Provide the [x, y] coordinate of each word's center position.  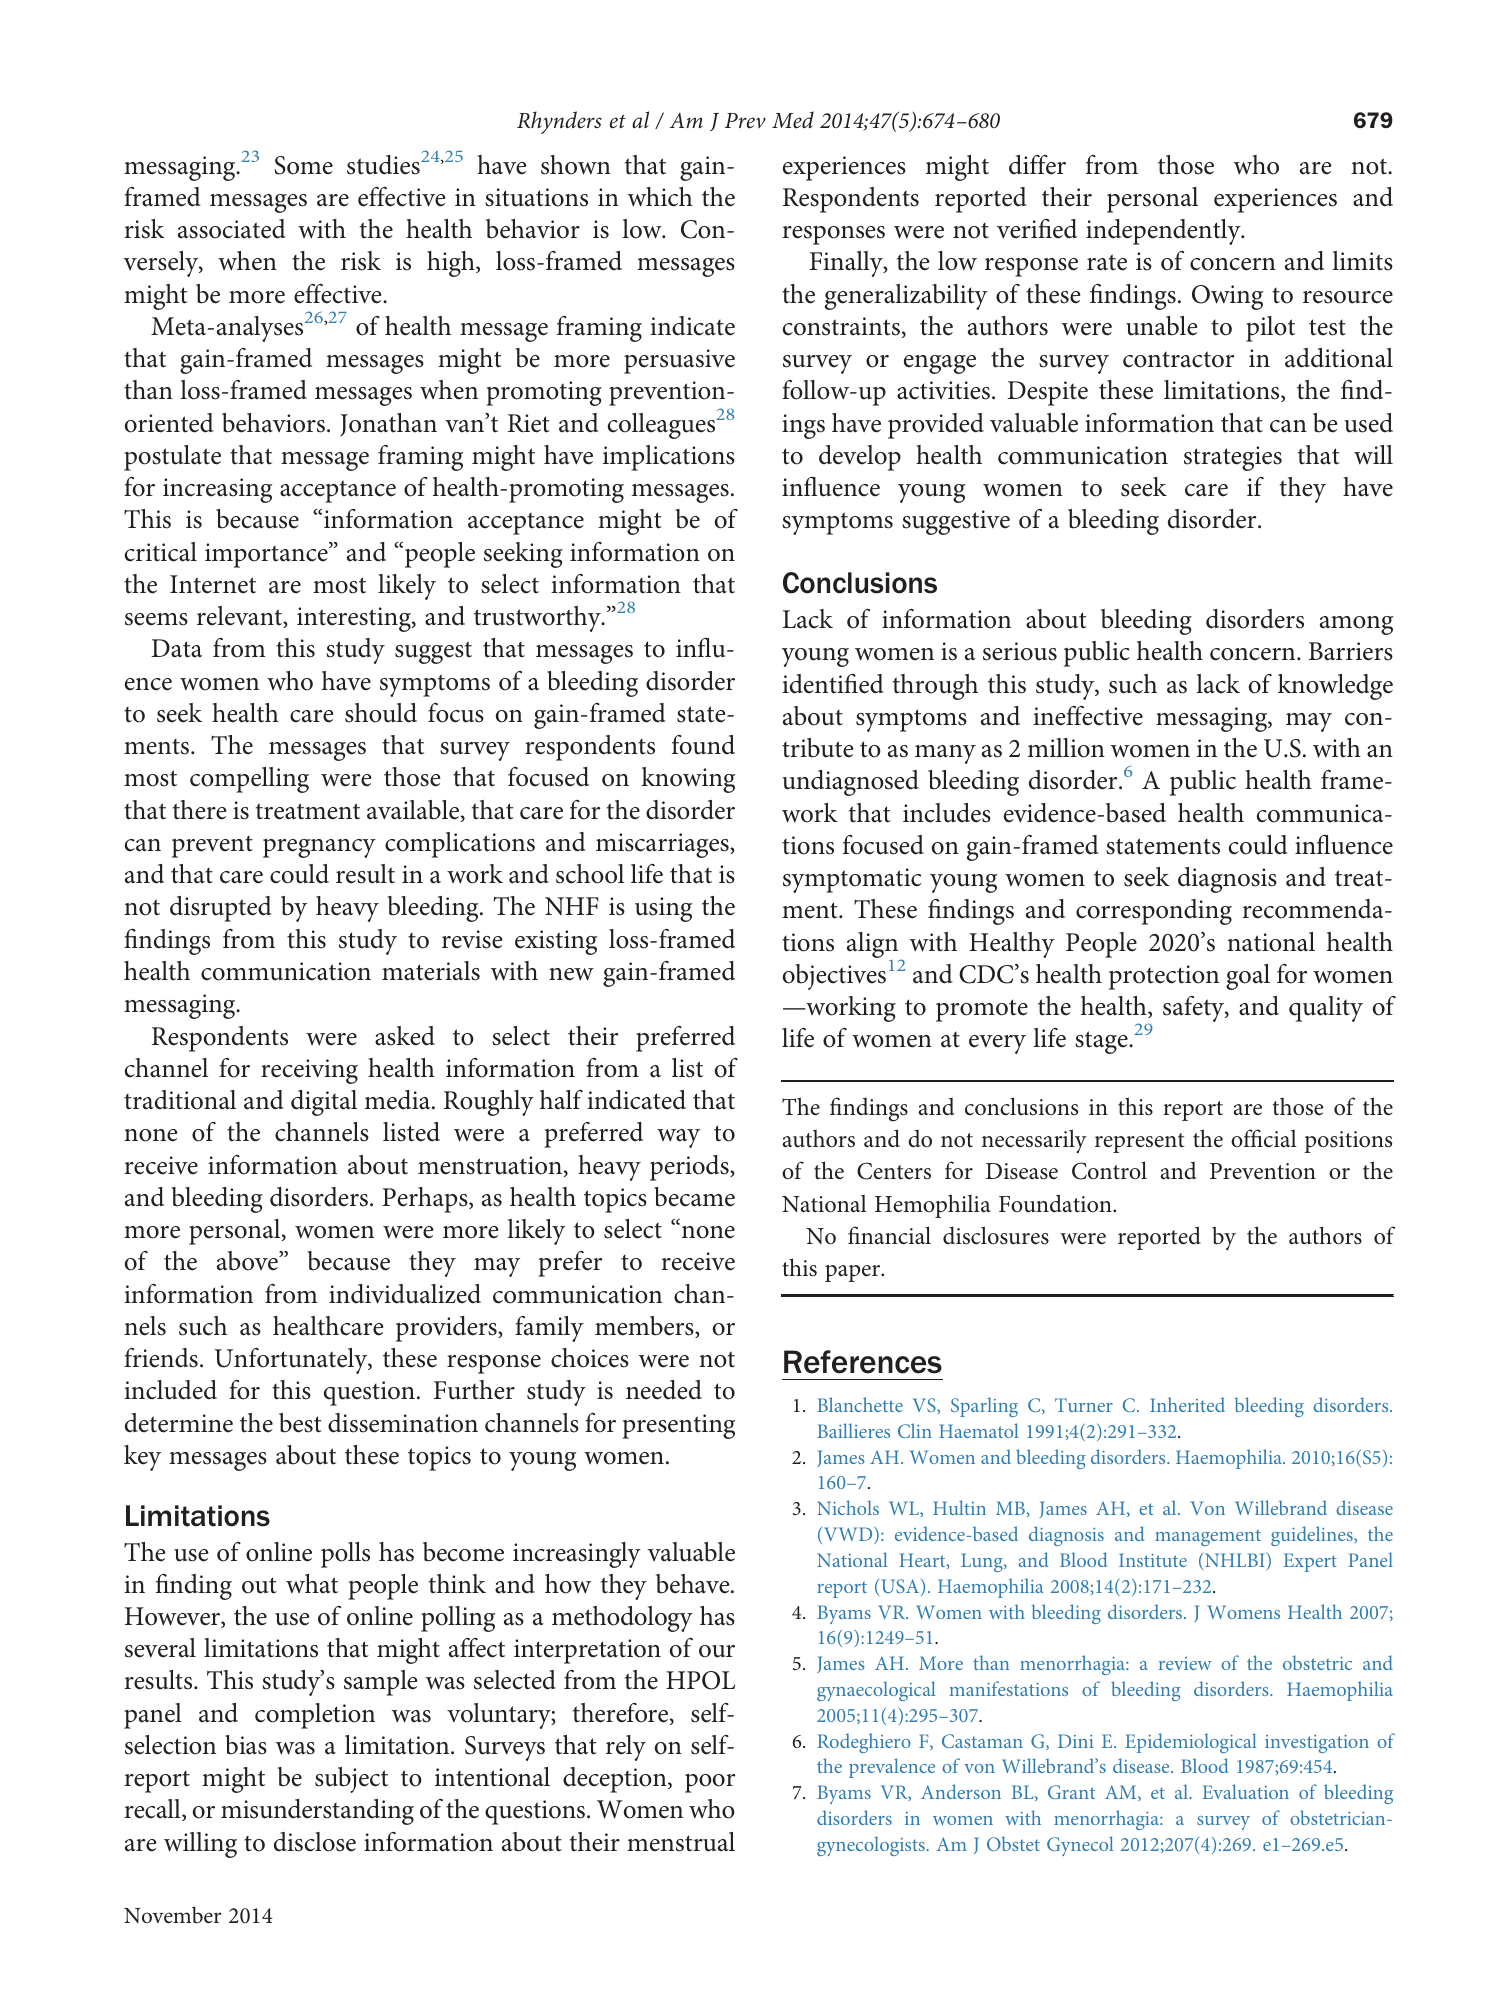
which [660, 197]
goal [1248, 977]
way [678, 1138]
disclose [315, 1842]
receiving [309, 1071]
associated [231, 229]
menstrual [681, 1842]
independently [1164, 232]
